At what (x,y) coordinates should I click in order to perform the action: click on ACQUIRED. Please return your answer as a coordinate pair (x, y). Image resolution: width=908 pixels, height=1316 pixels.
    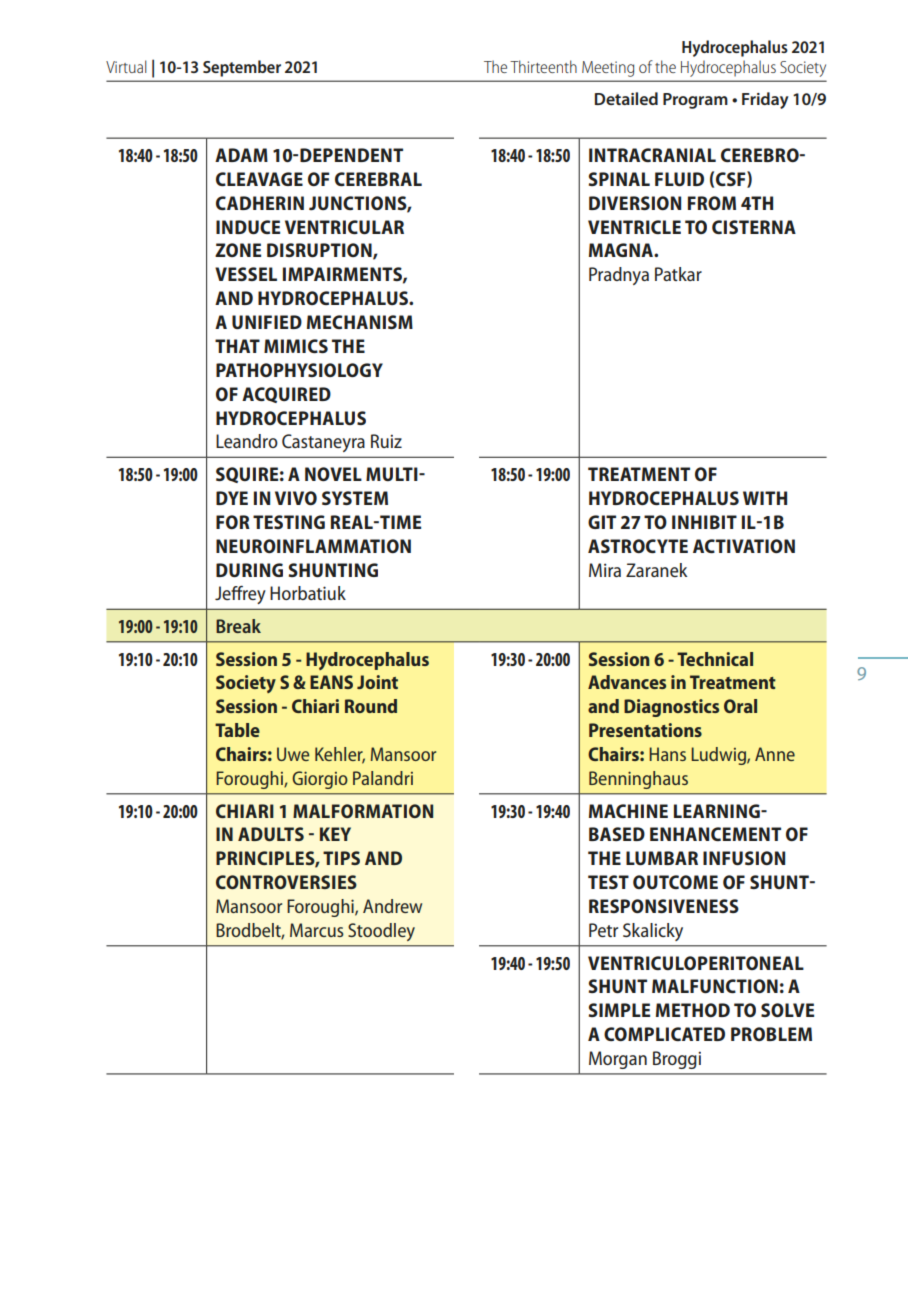
    Looking at the image, I should click on (286, 395).
